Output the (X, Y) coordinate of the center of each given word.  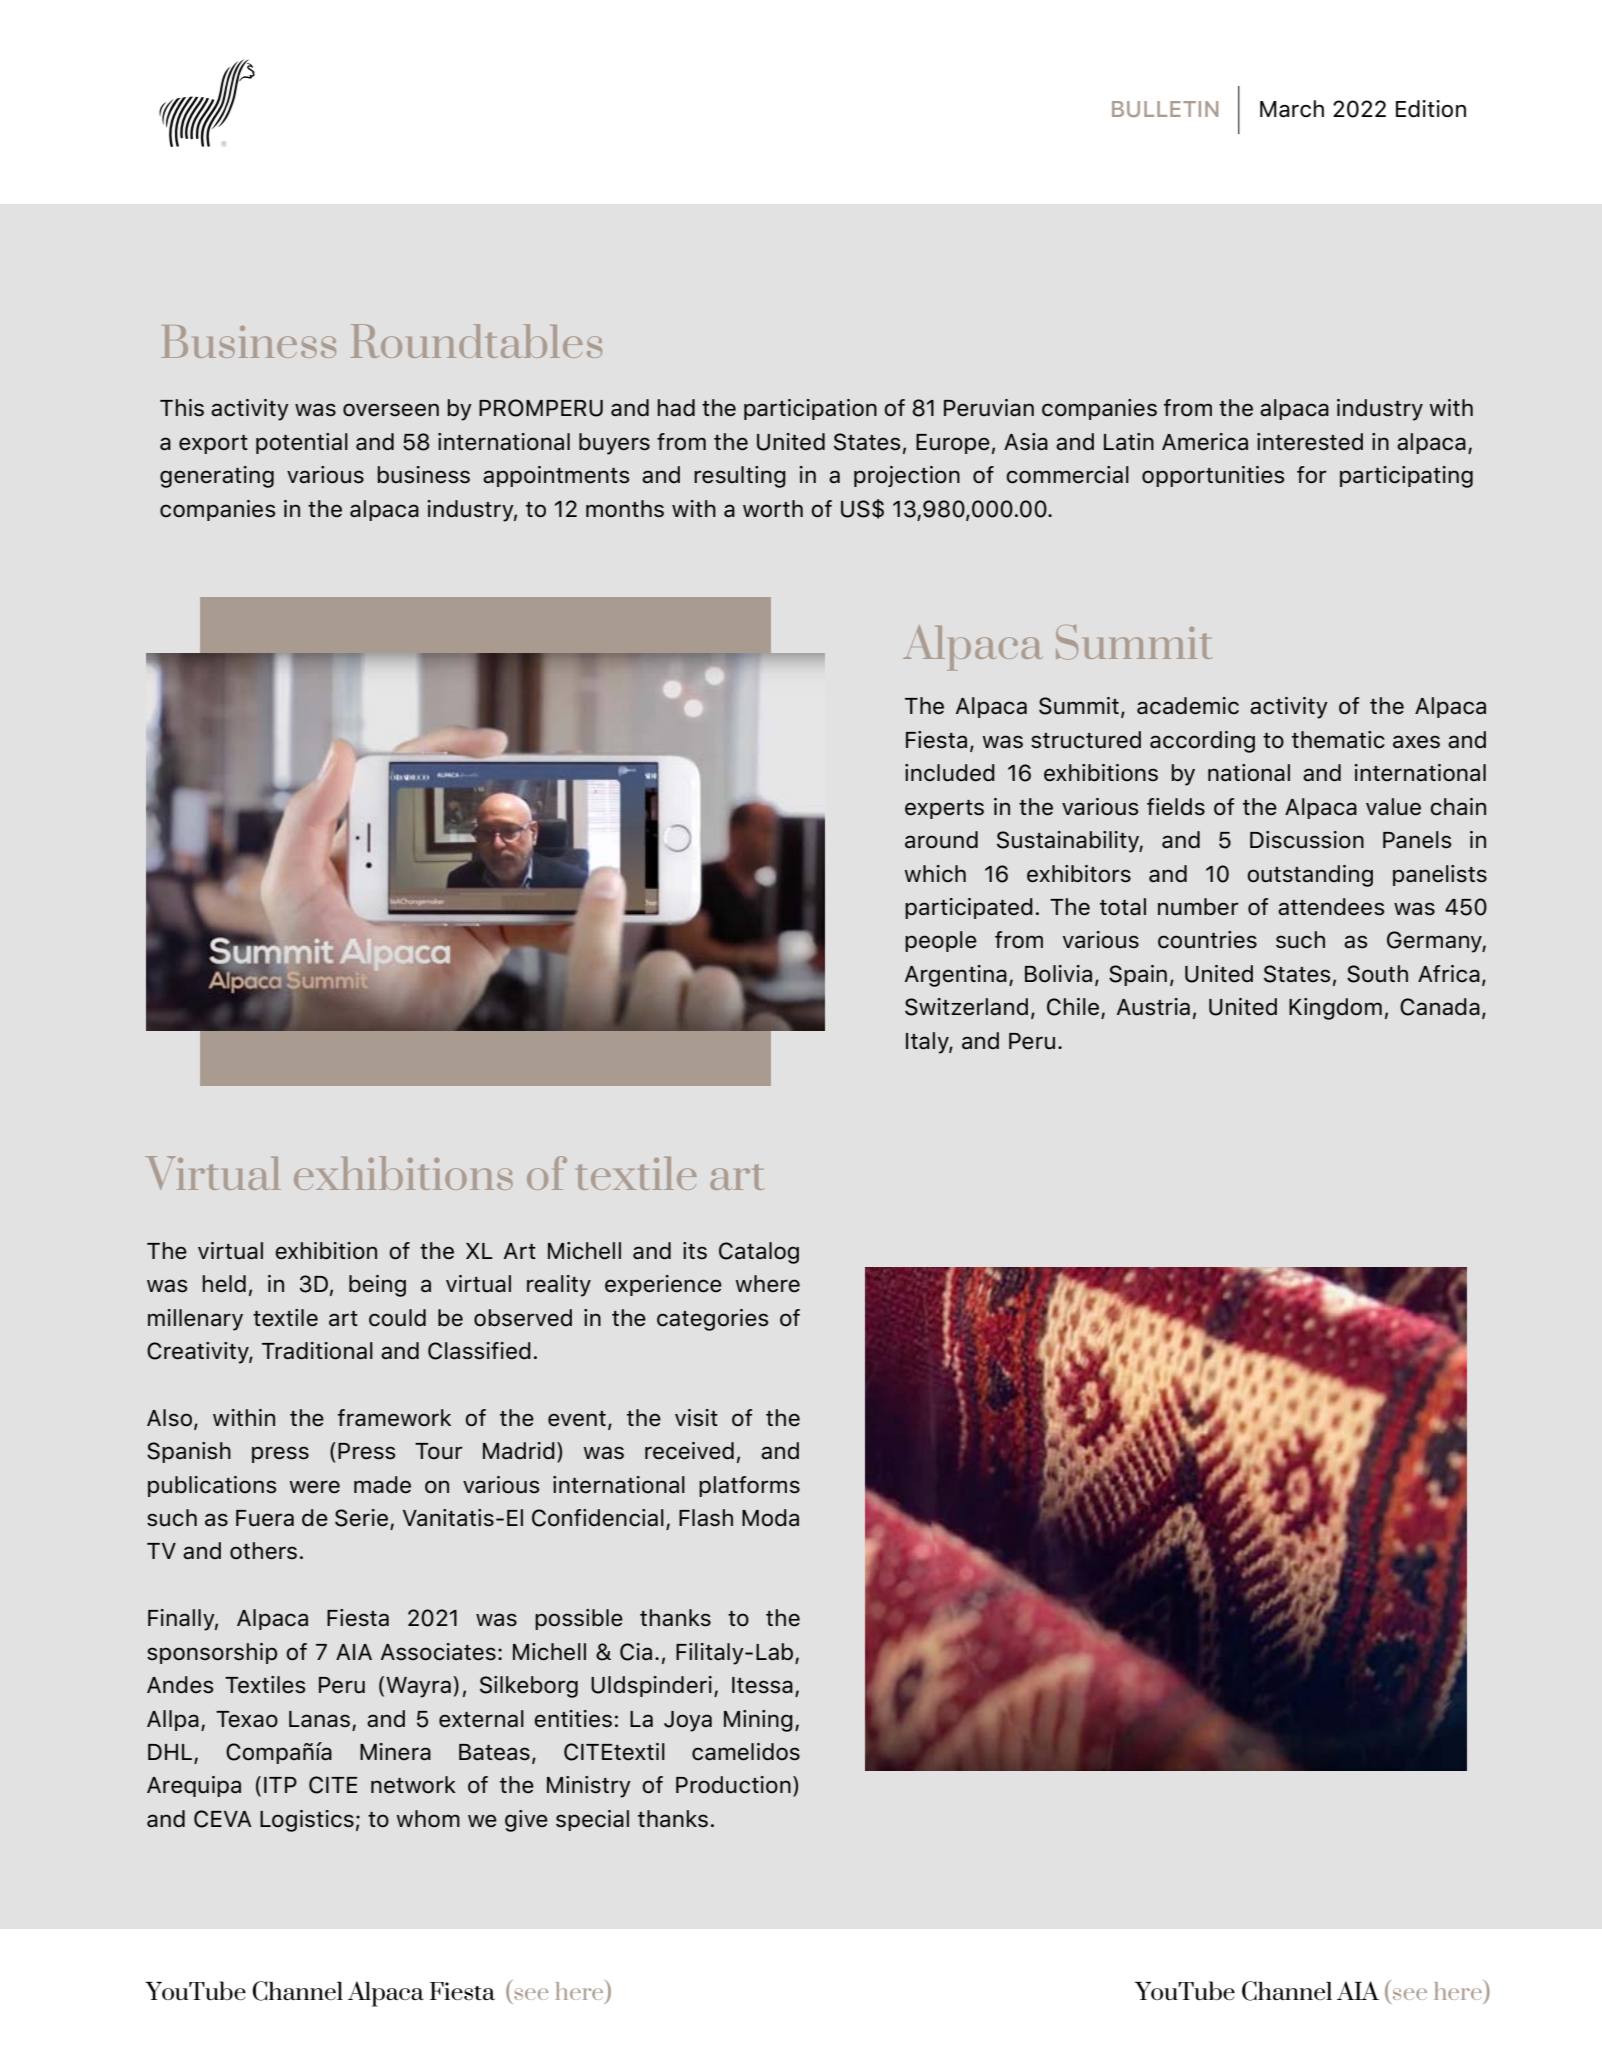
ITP (280, 1785)
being (377, 1286)
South (1377, 974)
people (941, 941)
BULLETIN (1165, 109)
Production (733, 1785)
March (1292, 109)
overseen (391, 410)
